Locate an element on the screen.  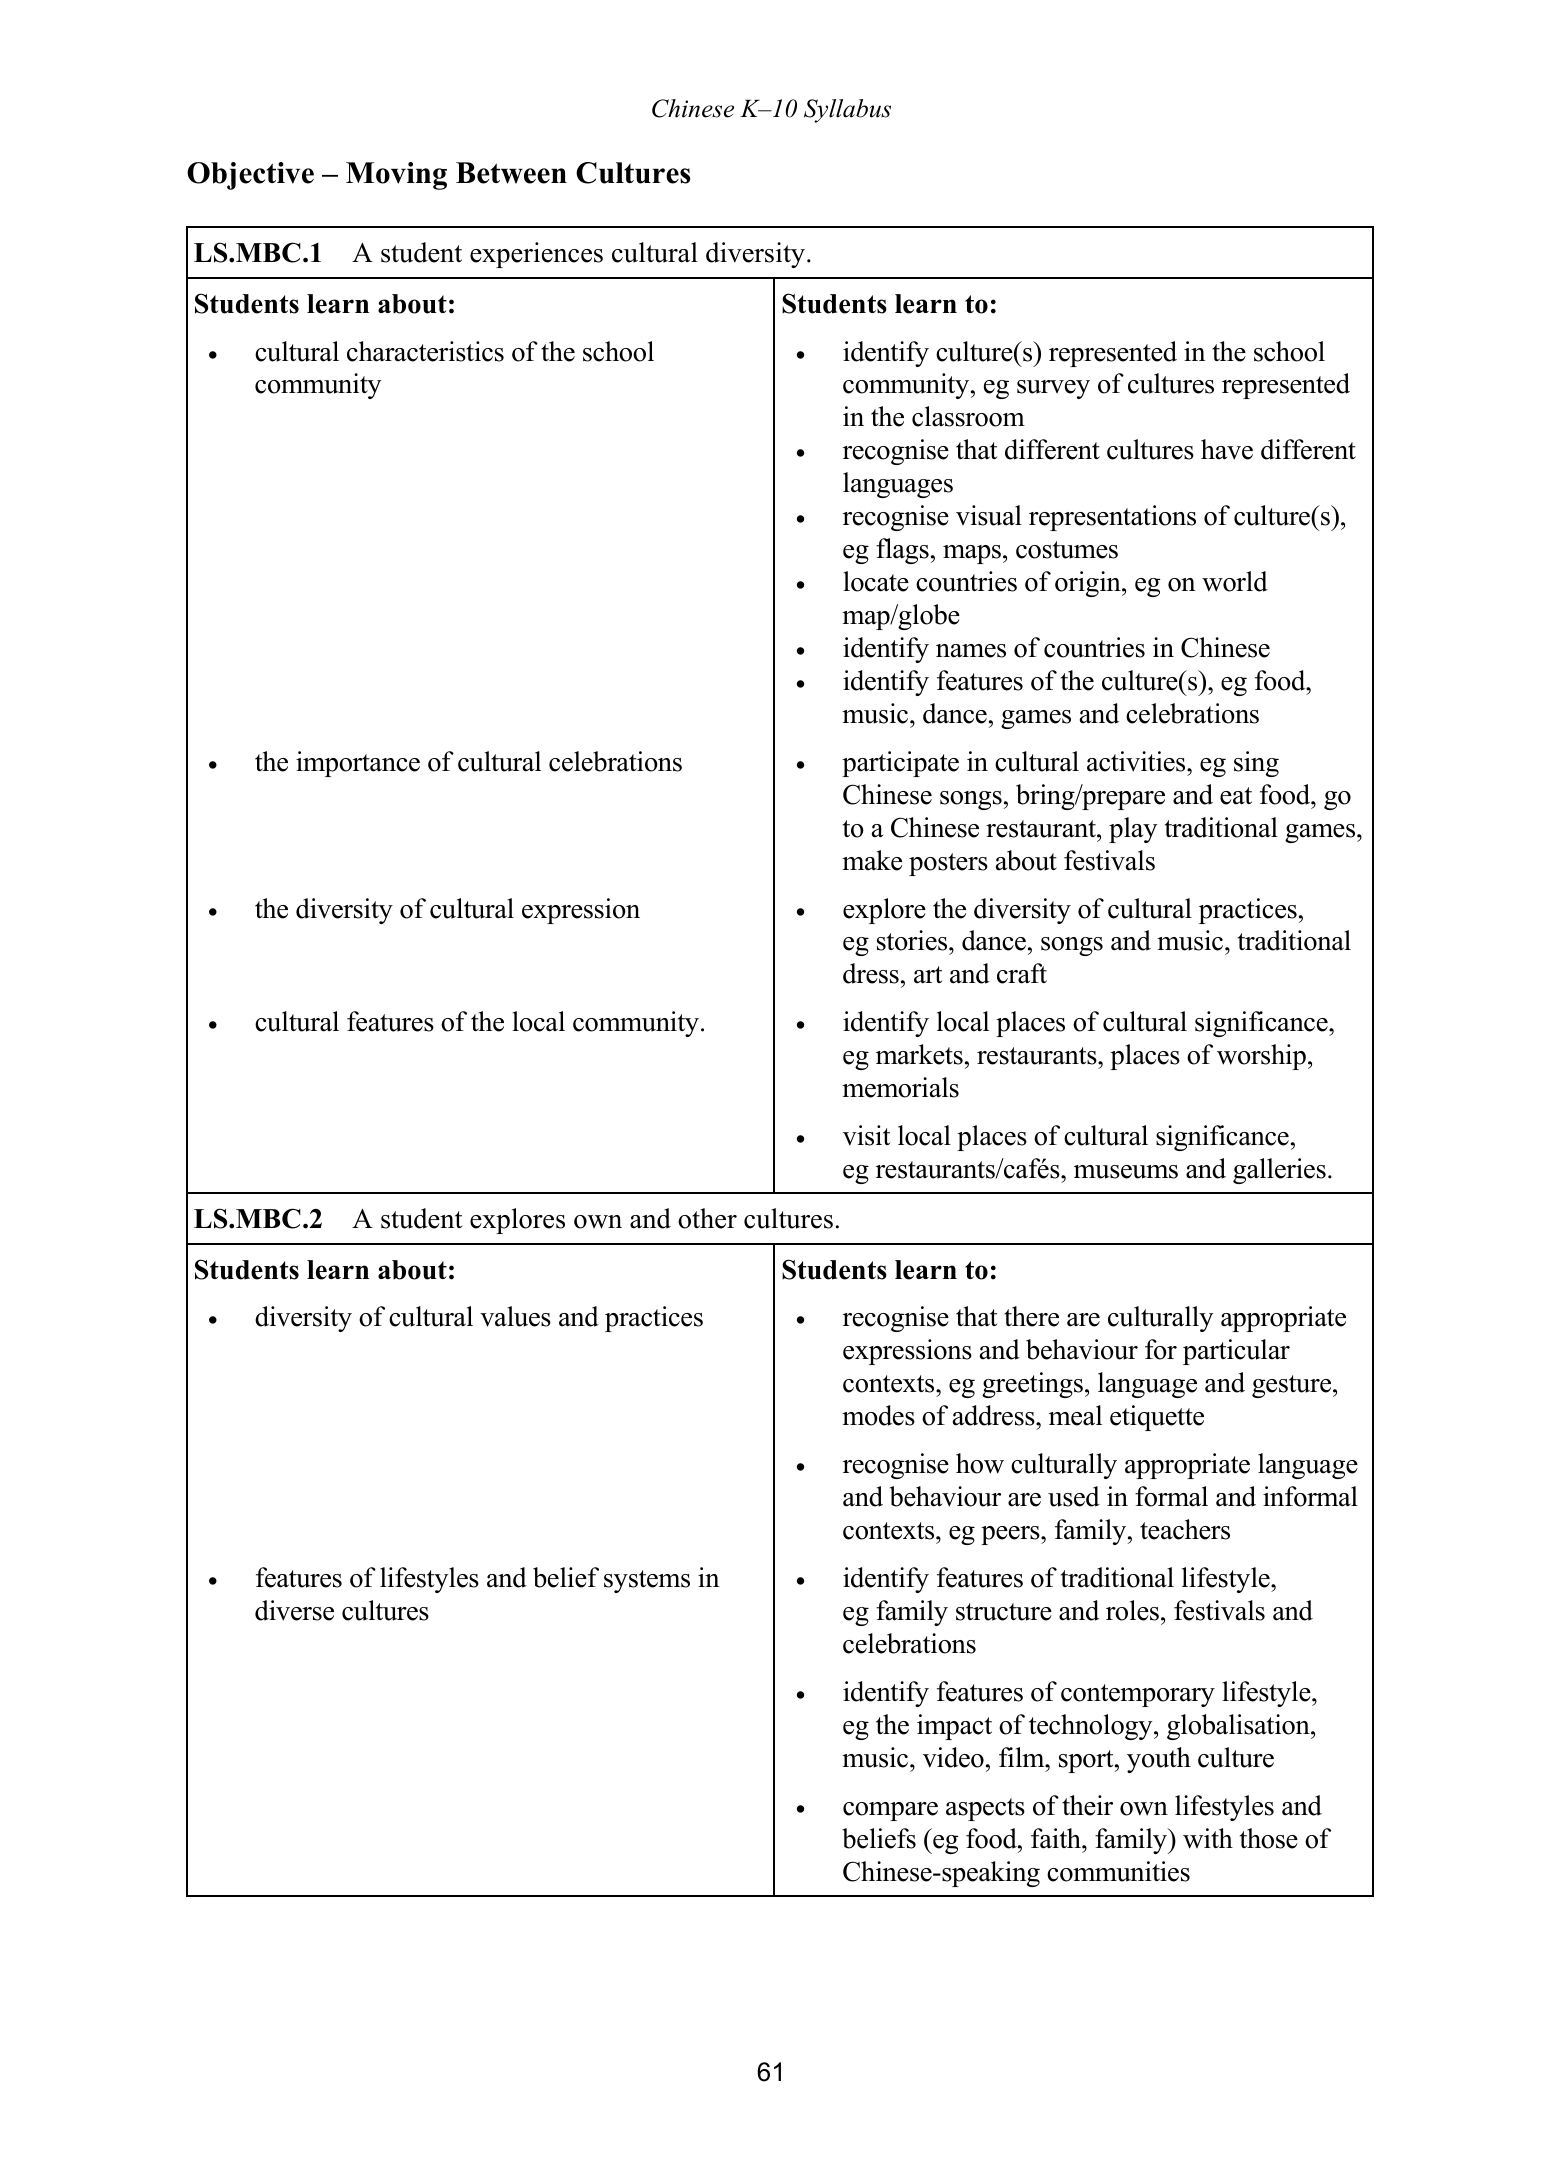
teachers is located at coordinates (1185, 1529).
